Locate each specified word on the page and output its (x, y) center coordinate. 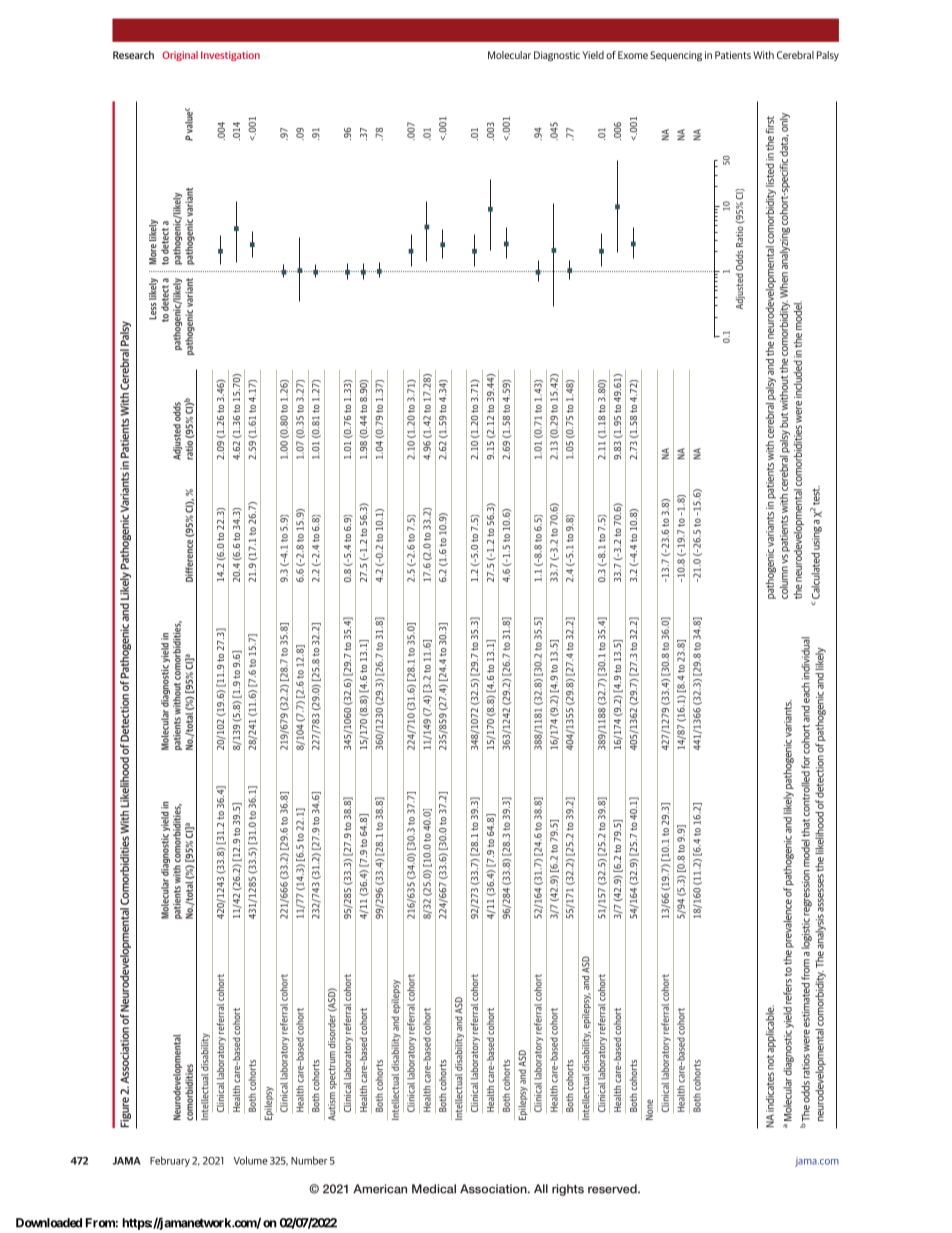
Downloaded (49, 1223)
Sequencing (676, 56)
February (170, 1161)
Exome (633, 55)
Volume (251, 1160)
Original (180, 56)
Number (309, 1160)
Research (133, 55)
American (380, 1189)
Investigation (230, 56)
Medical (434, 1189)
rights (568, 1190)
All (541, 1188)
